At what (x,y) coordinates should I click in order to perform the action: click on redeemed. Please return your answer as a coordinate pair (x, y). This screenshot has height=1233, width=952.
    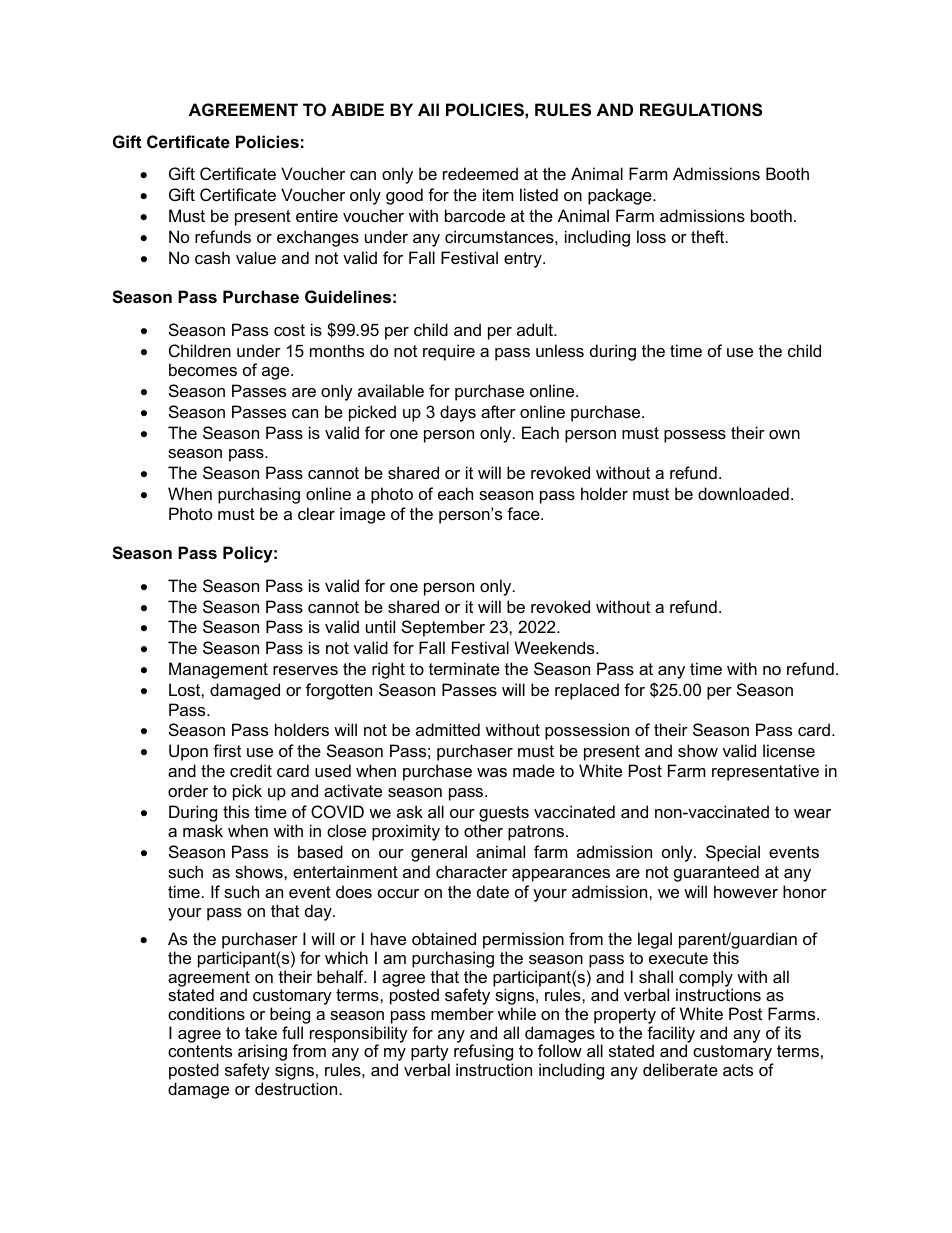
    Looking at the image, I should click on (480, 173).
